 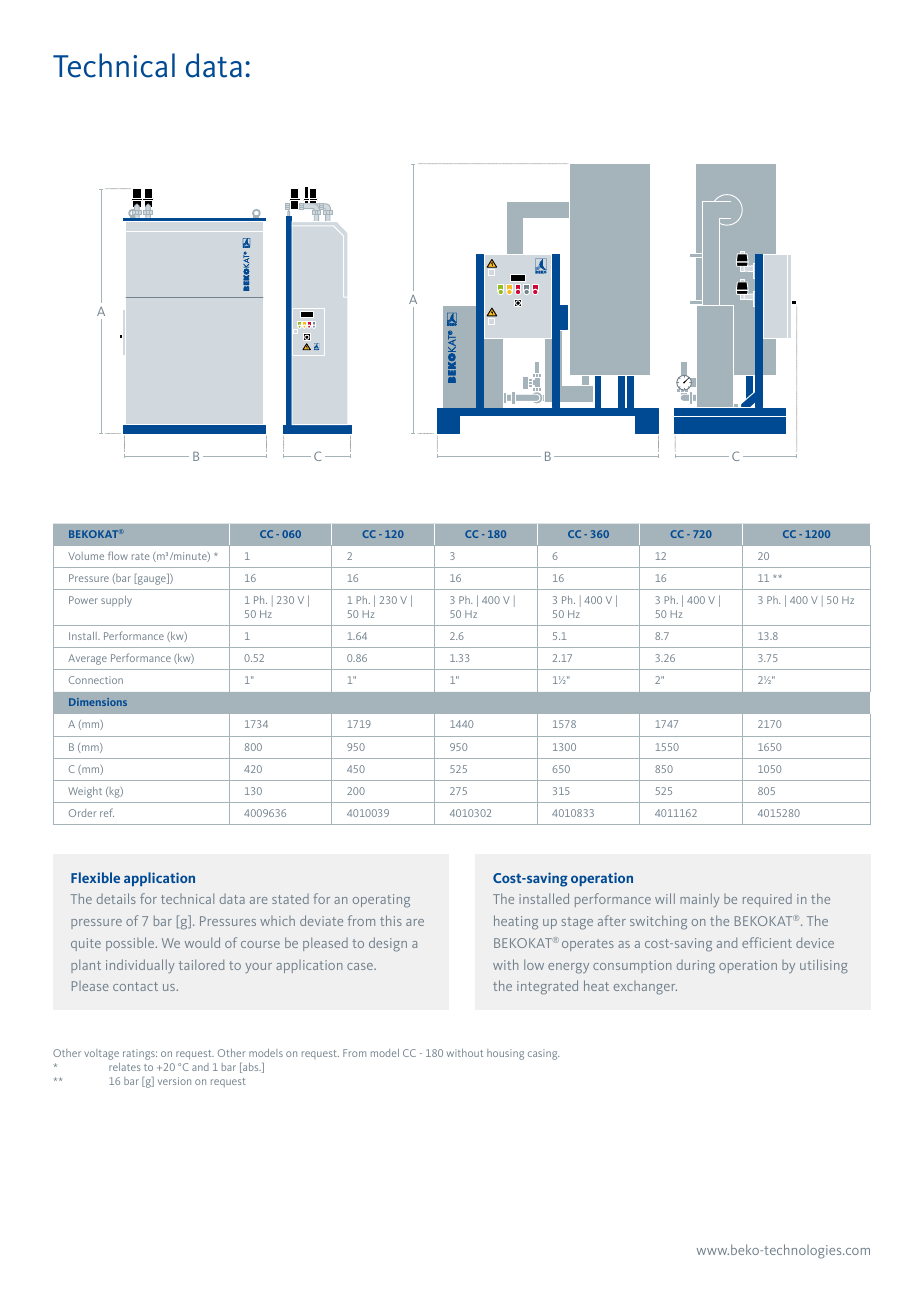 I want to click on ref, so click(x=107, y=812).
